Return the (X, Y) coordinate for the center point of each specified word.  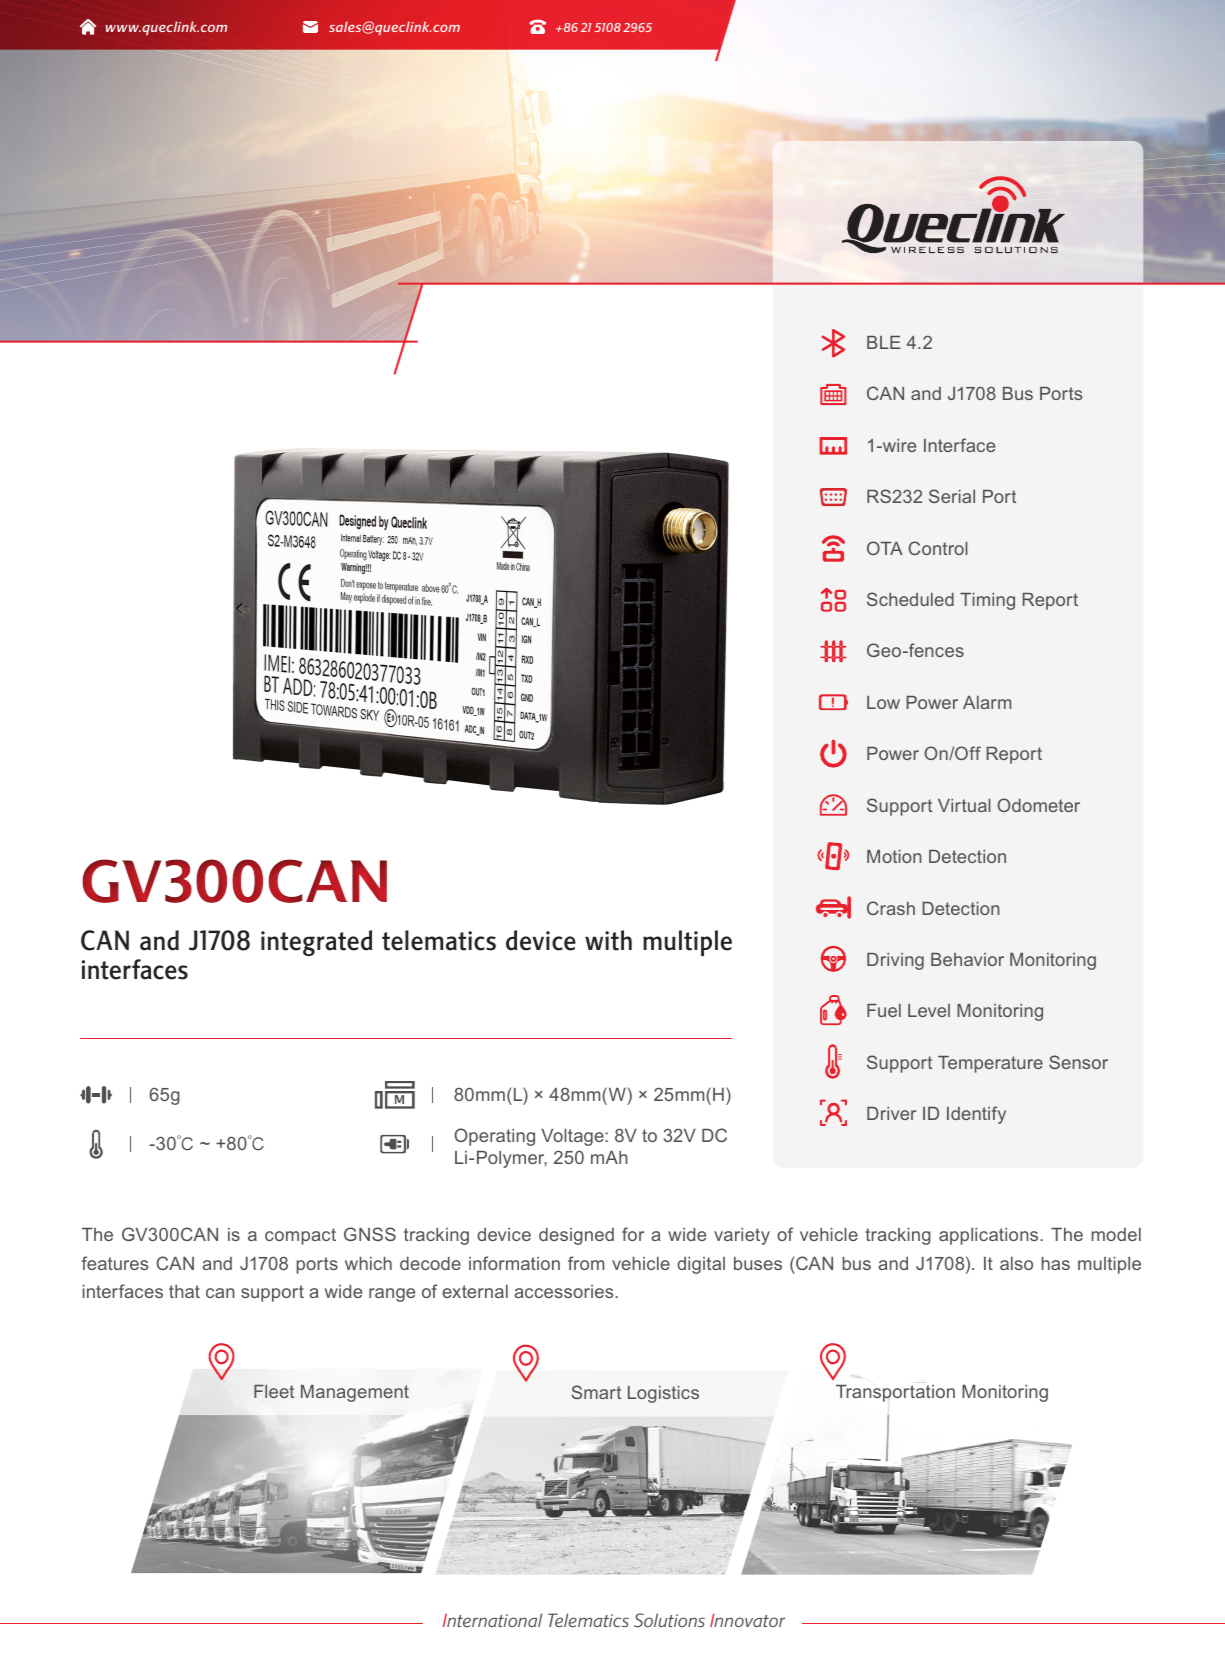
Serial (952, 496)
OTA (885, 548)
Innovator (747, 1620)
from (586, 1263)
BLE (884, 342)
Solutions (669, 1620)
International (492, 1620)
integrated (317, 943)
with (608, 940)
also (1016, 1263)
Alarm (987, 702)
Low (883, 702)
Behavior (967, 959)
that (184, 1291)
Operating (494, 1137)
